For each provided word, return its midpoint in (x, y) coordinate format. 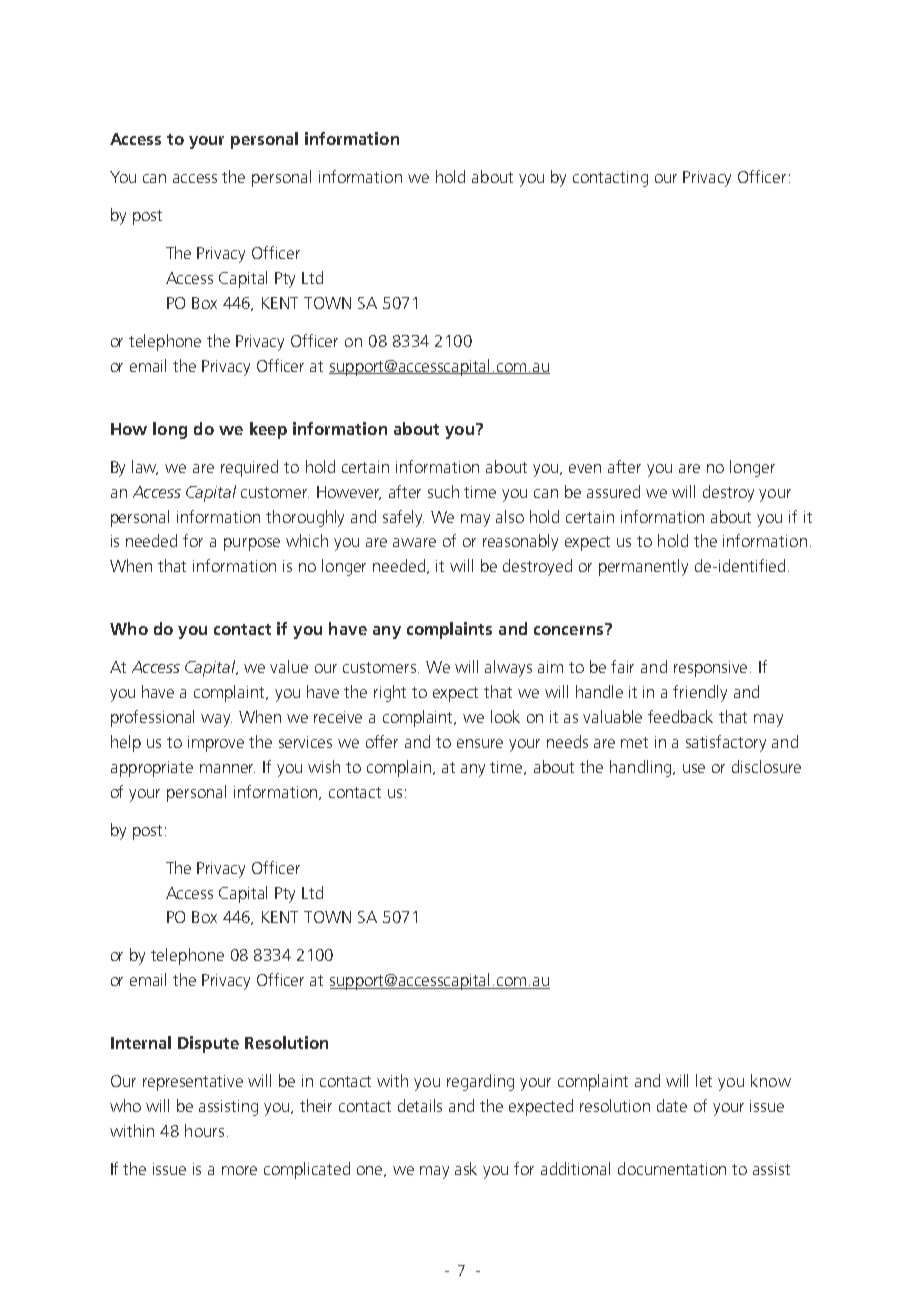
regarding (480, 1082)
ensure (480, 743)
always (508, 668)
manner (227, 768)
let (704, 1080)
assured (613, 491)
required (249, 468)
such (443, 491)
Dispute (208, 1044)
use (694, 768)
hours (204, 1130)
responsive (712, 669)
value (289, 666)
